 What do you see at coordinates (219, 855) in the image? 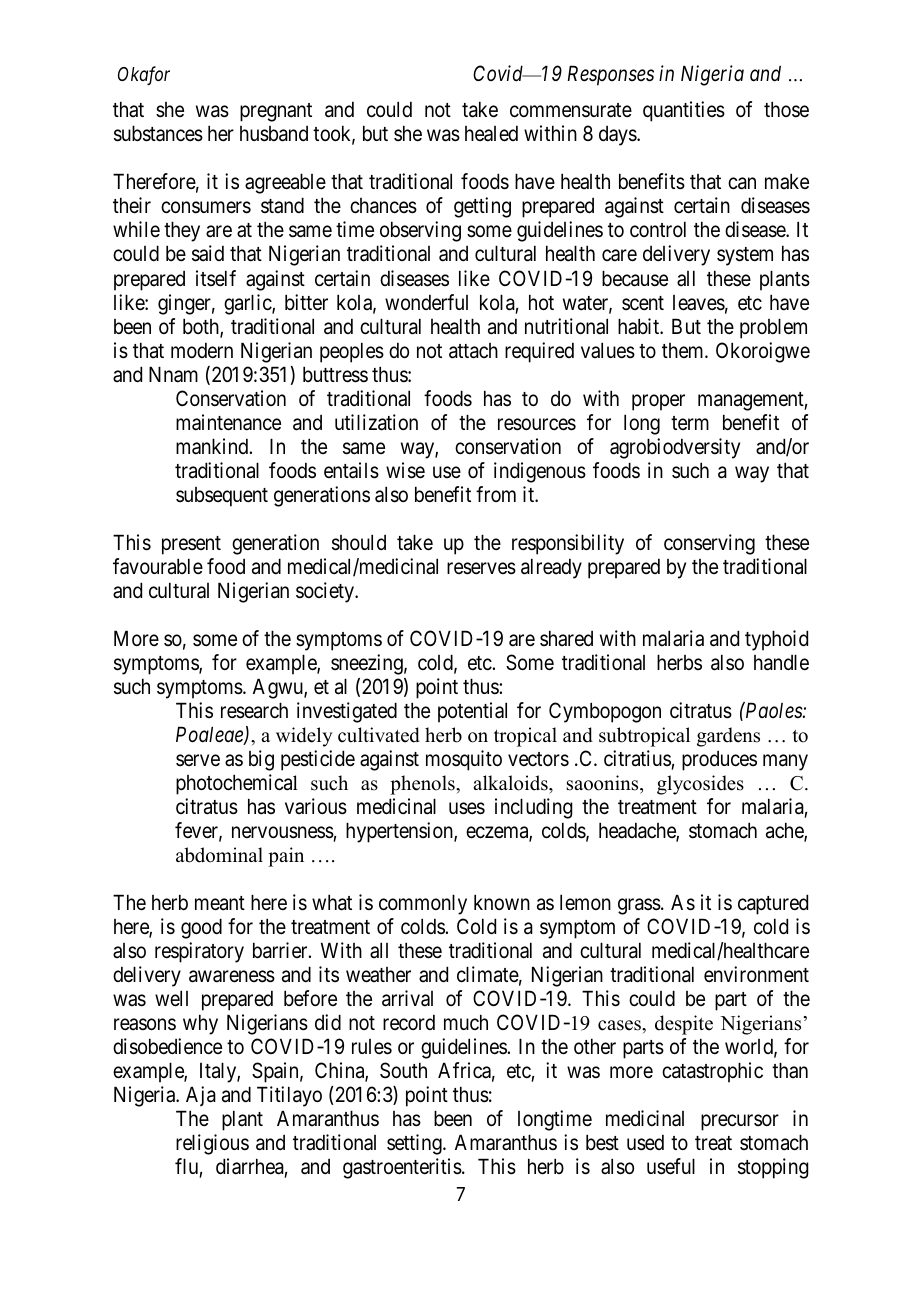
I see `abdominal` at bounding box center [219, 855].
